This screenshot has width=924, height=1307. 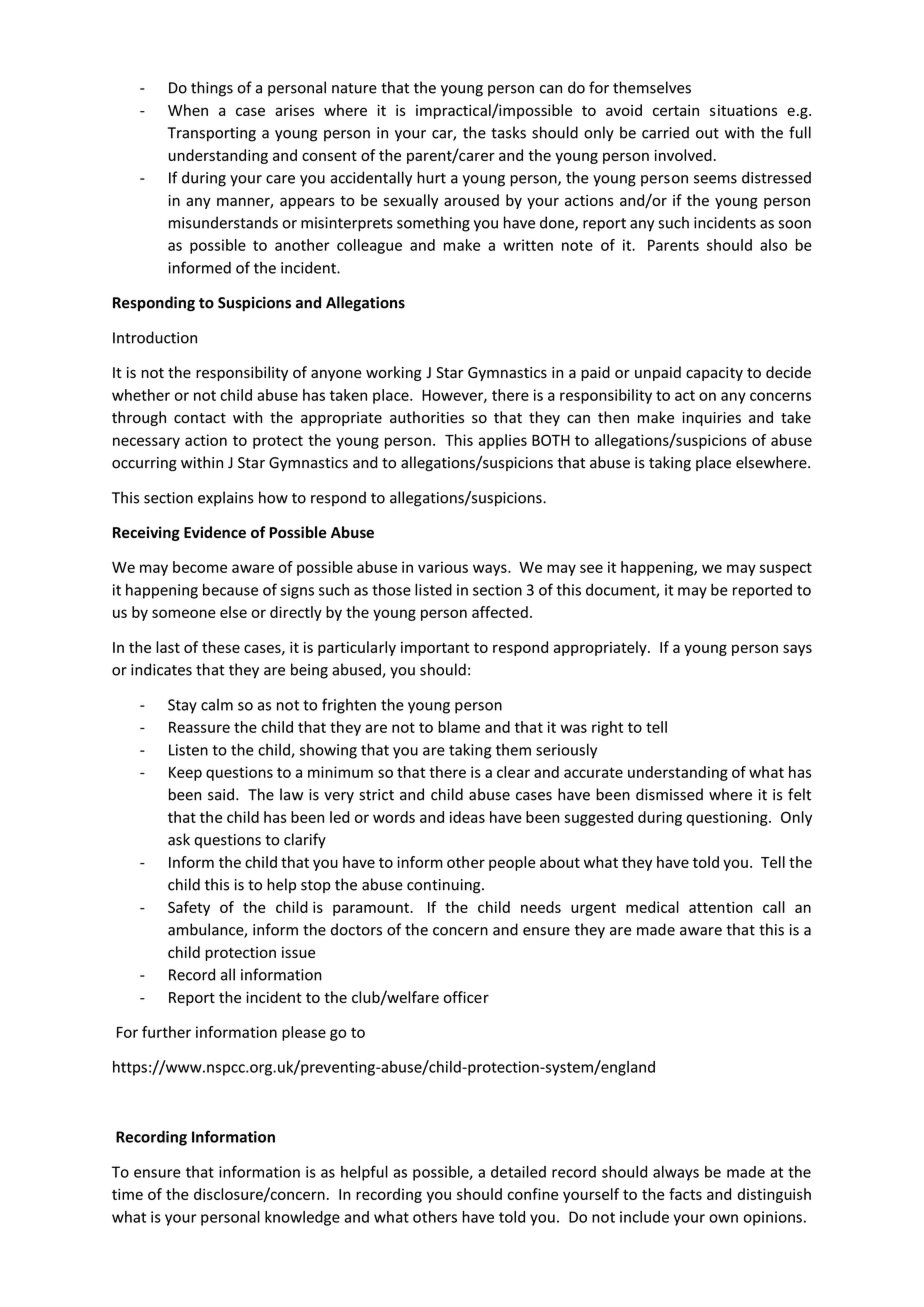 What do you see at coordinates (743, 110) in the screenshot?
I see `situations` at bounding box center [743, 110].
